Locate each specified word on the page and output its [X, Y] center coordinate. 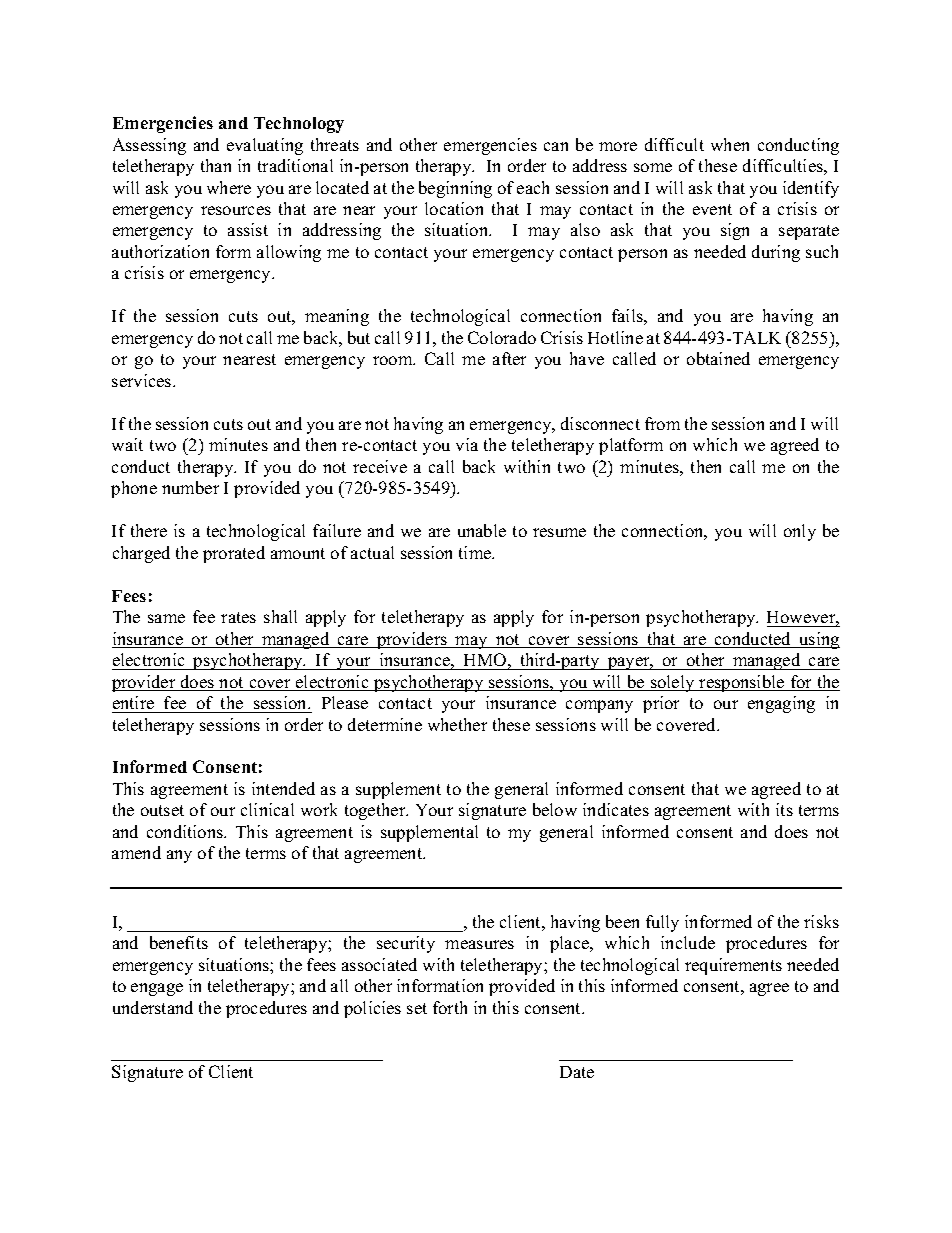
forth [450, 1007]
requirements [733, 966]
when [730, 144]
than [216, 165]
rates [238, 617]
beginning [455, 189]
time [476, 552]
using [818, 640]
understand [153, 1007]
